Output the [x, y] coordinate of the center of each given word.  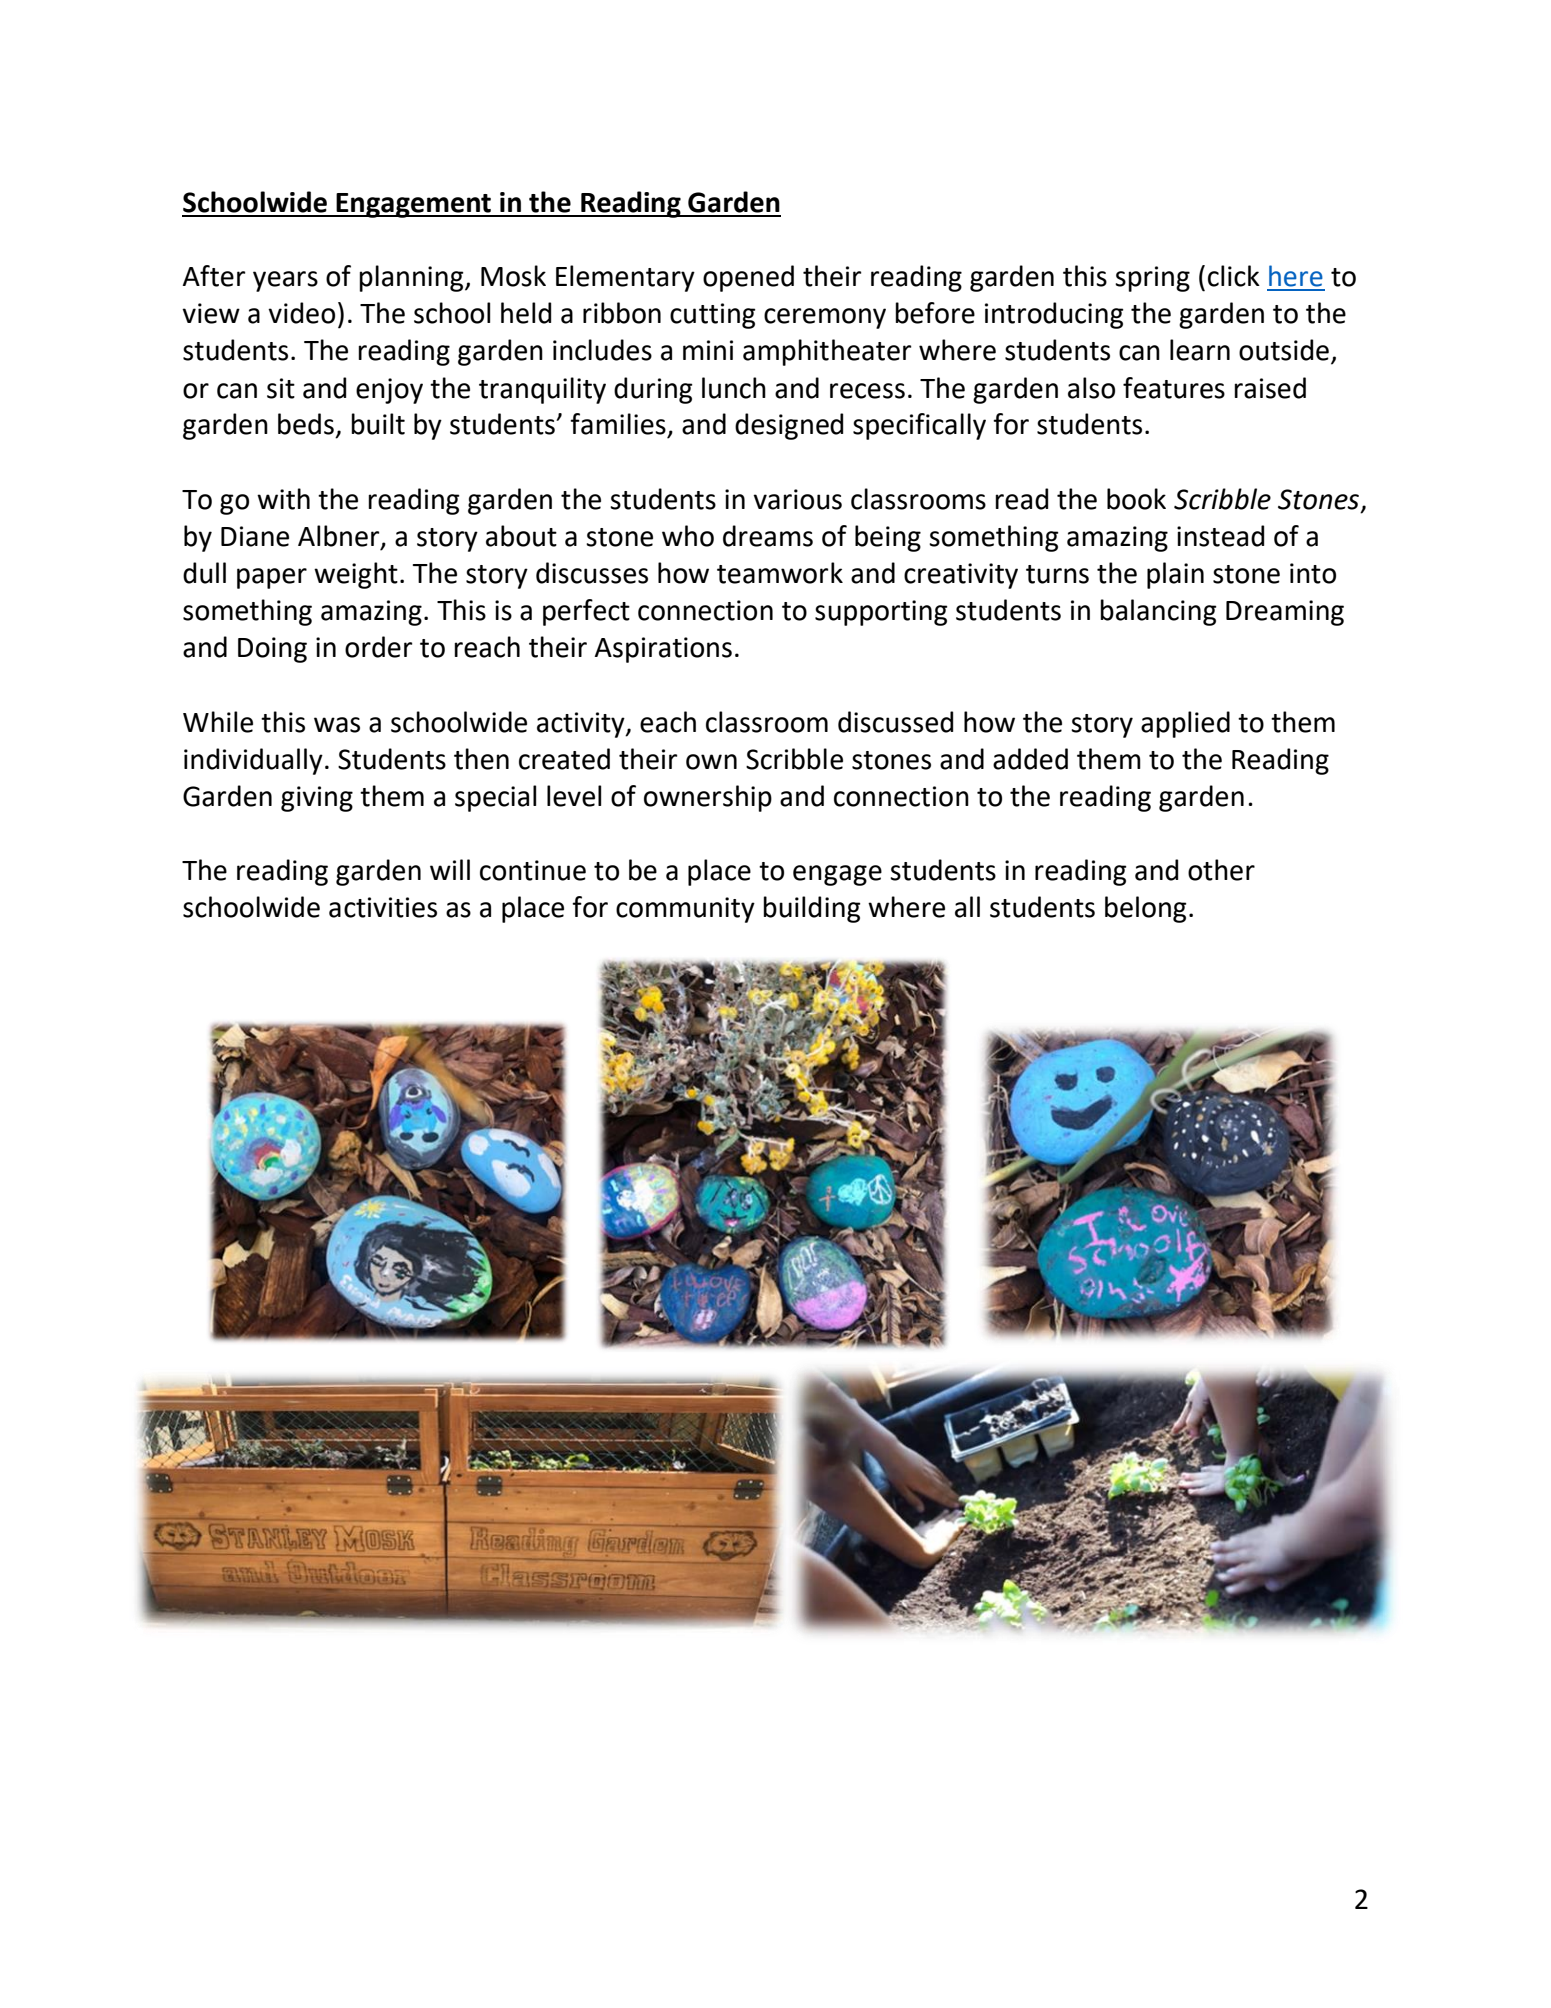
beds [306, 424]
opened [748, 278]
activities [383, 907]
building [812, 909]
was [337, 725]
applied [1185, 724]
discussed [895, 722]
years [285, 281]
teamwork [780, 573]
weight [356, 575]
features [1174, 388]
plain [1175, 575]
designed [789, 426]
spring [1152, 279]
